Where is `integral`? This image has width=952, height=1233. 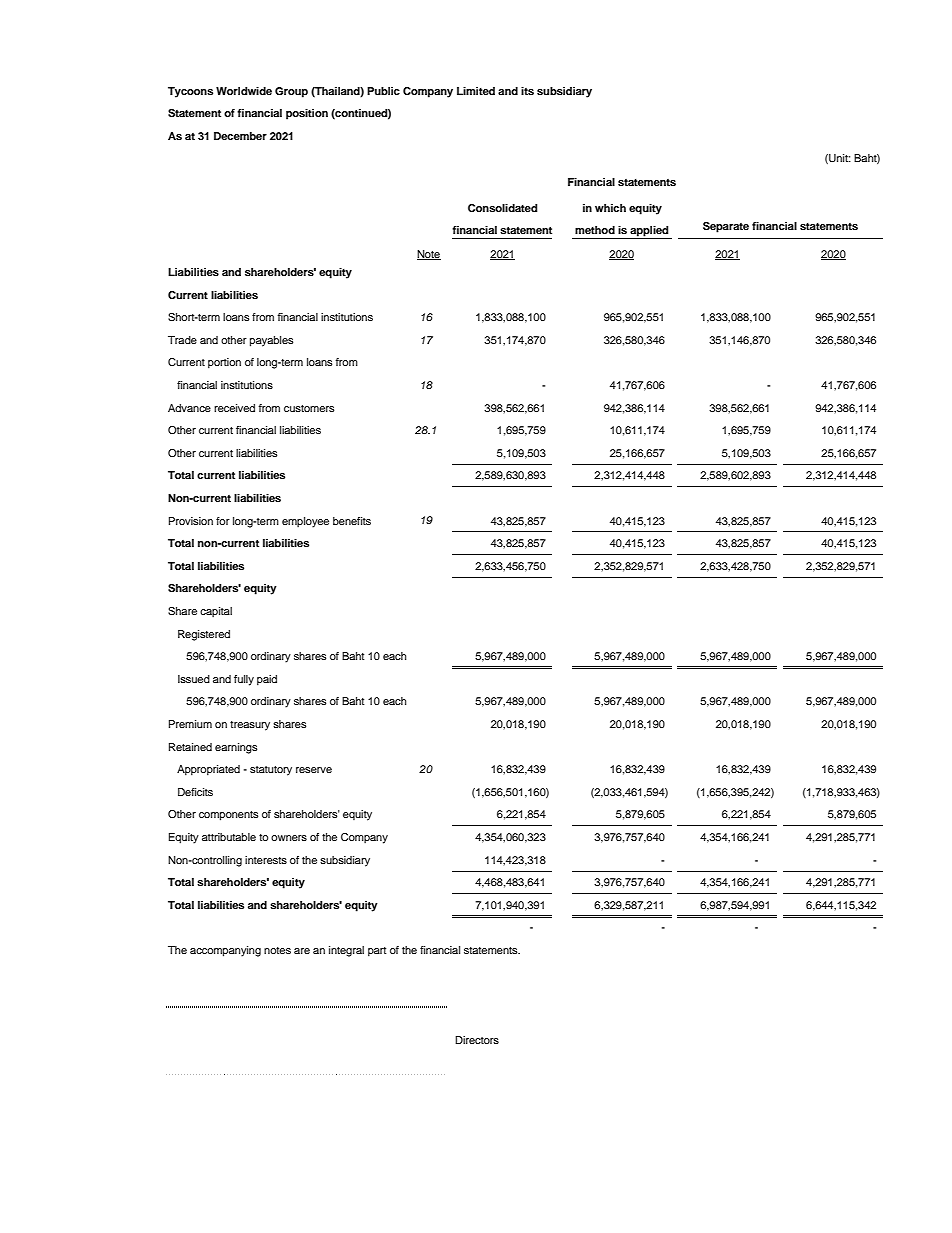 integral is located at coordinates (346, 951).
